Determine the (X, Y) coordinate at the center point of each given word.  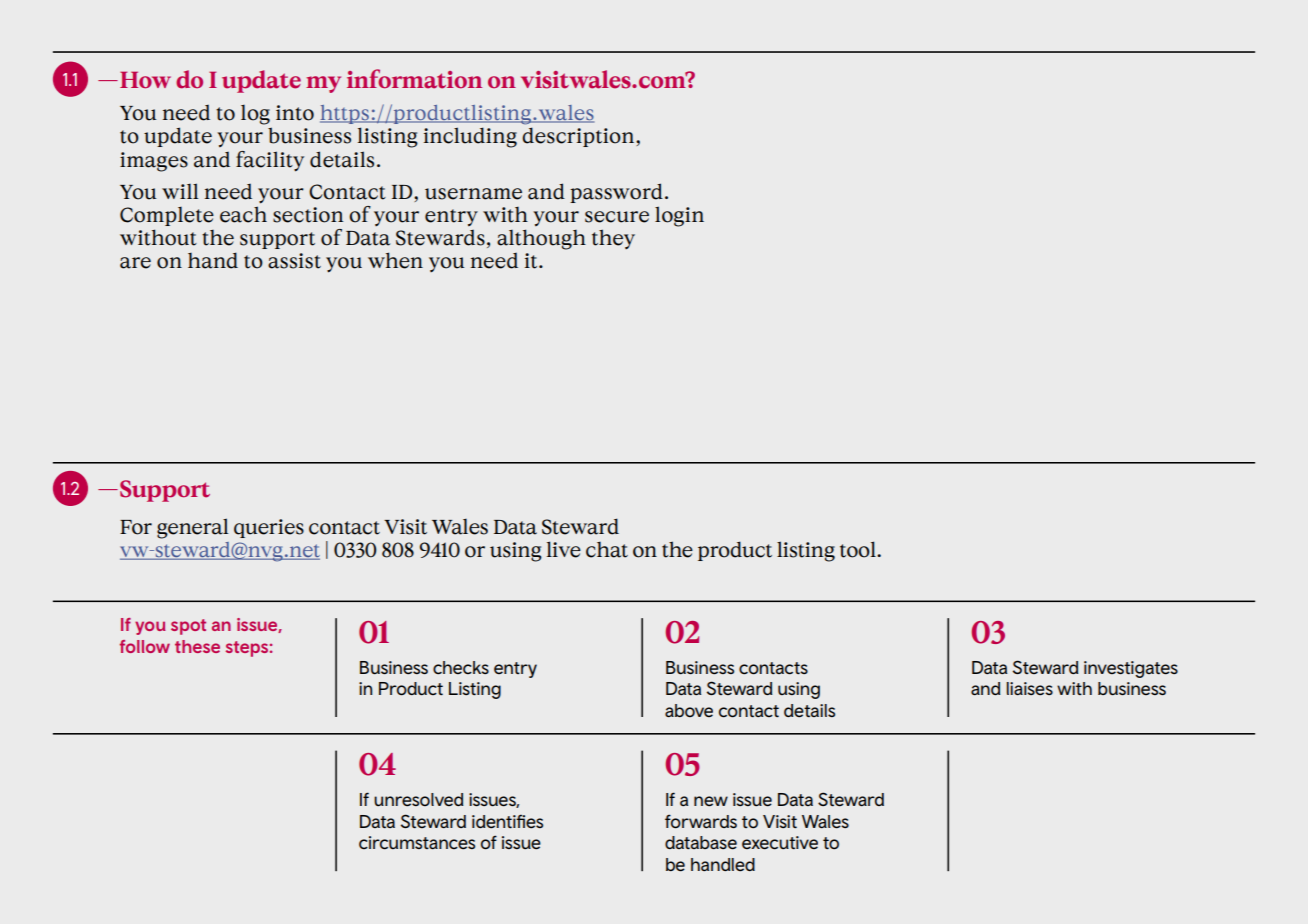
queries (269, 528)
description (579, 137)
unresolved (418, 800)
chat (607, 549)
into (295, 113)
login (679, 216)
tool (859, 549)
